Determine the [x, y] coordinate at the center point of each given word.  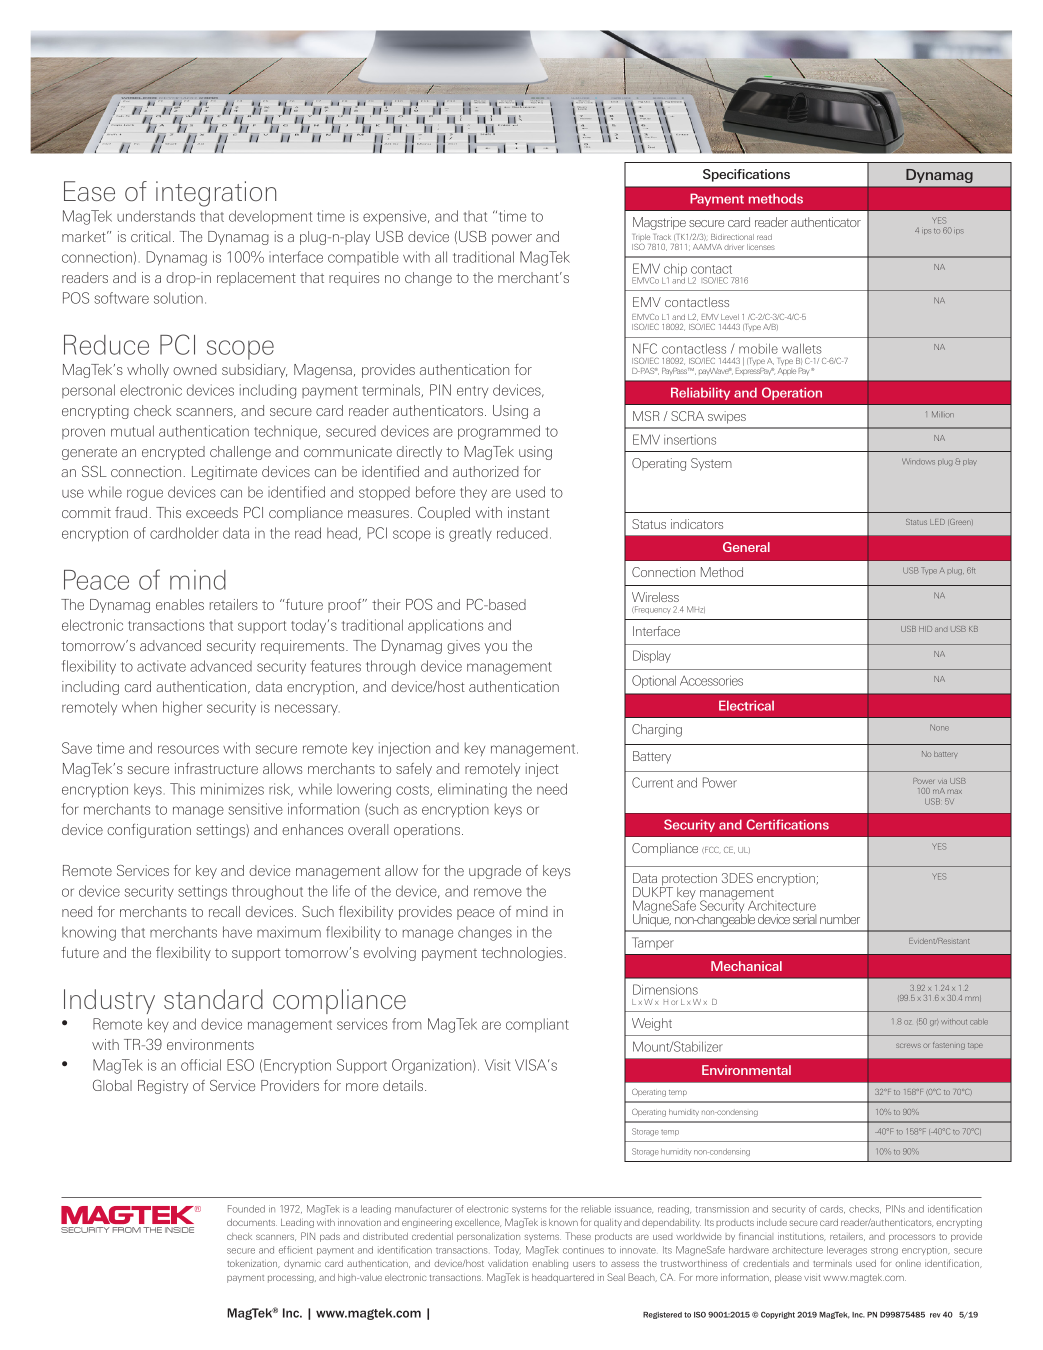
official [201, 1065]
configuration [149, 831]
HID [925, 629]
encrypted [173, 453]
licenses [761, 247]
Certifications [787, 824]
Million [943, 414]
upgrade [495, 872]
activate [161, 666]
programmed [499, 432]
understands [156, 216]
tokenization [253, 1264]
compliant [537, 1025]
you [495, 648]
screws [908, 1045]
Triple [641, 237]
